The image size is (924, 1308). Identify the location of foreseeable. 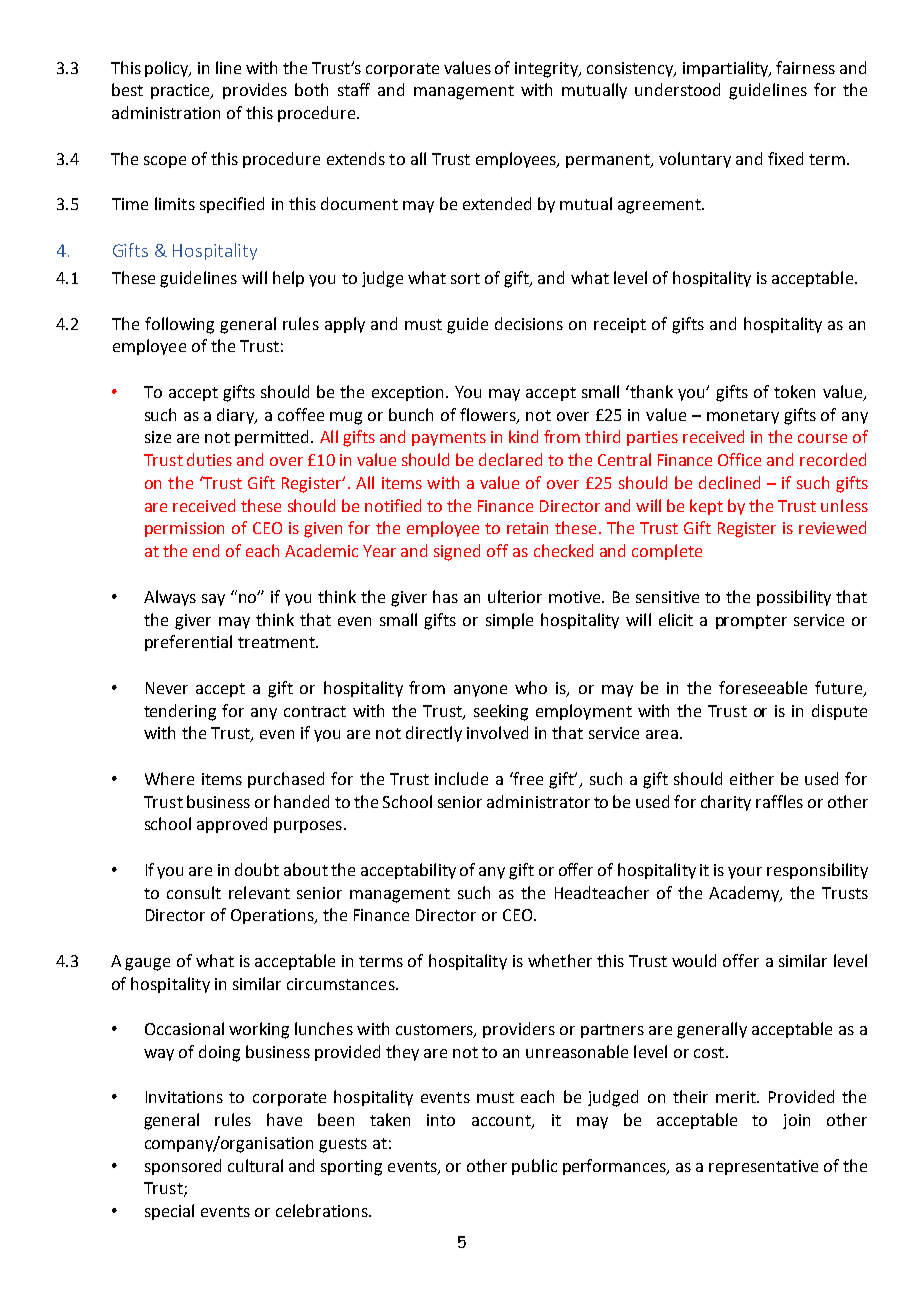
(763, 687).
